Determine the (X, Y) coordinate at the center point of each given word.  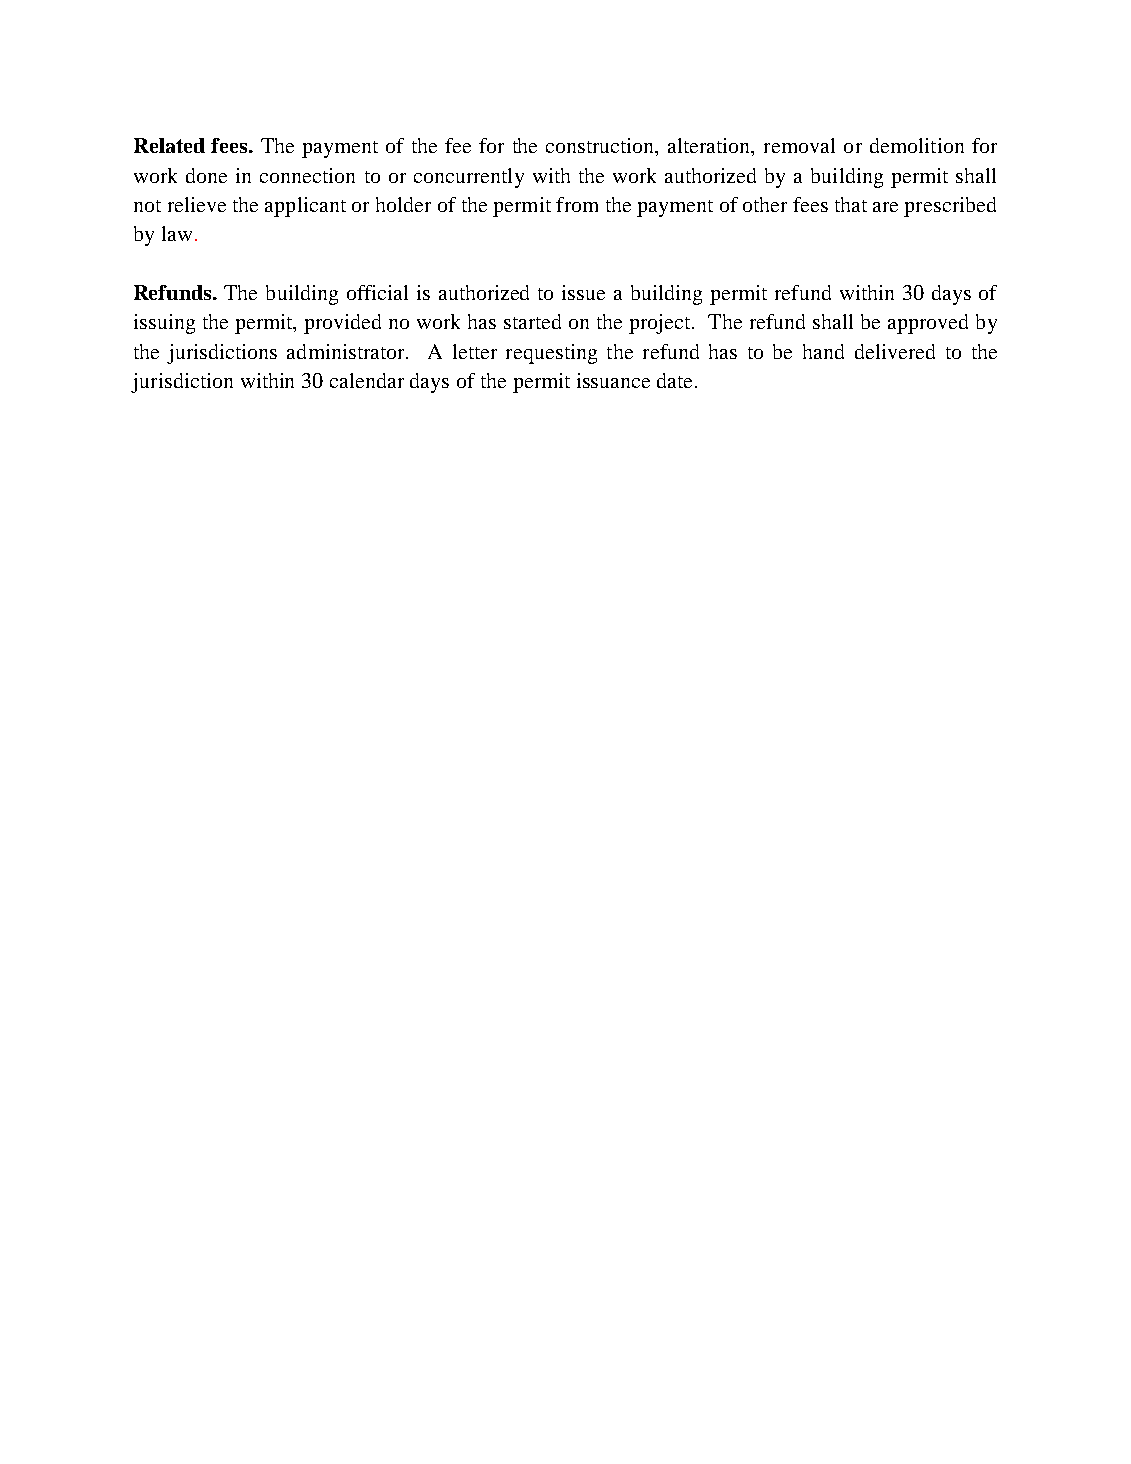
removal (799, 145)
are (885, 207)
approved (928, 324)
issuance (613, 380)
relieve (197, 204)
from (577, 204)
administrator (347, 351)
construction (601, 147)
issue (583, 292)
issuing (164, 324)
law (177, 233)
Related (169, 145)
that (851, 204)
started (532, 321)
